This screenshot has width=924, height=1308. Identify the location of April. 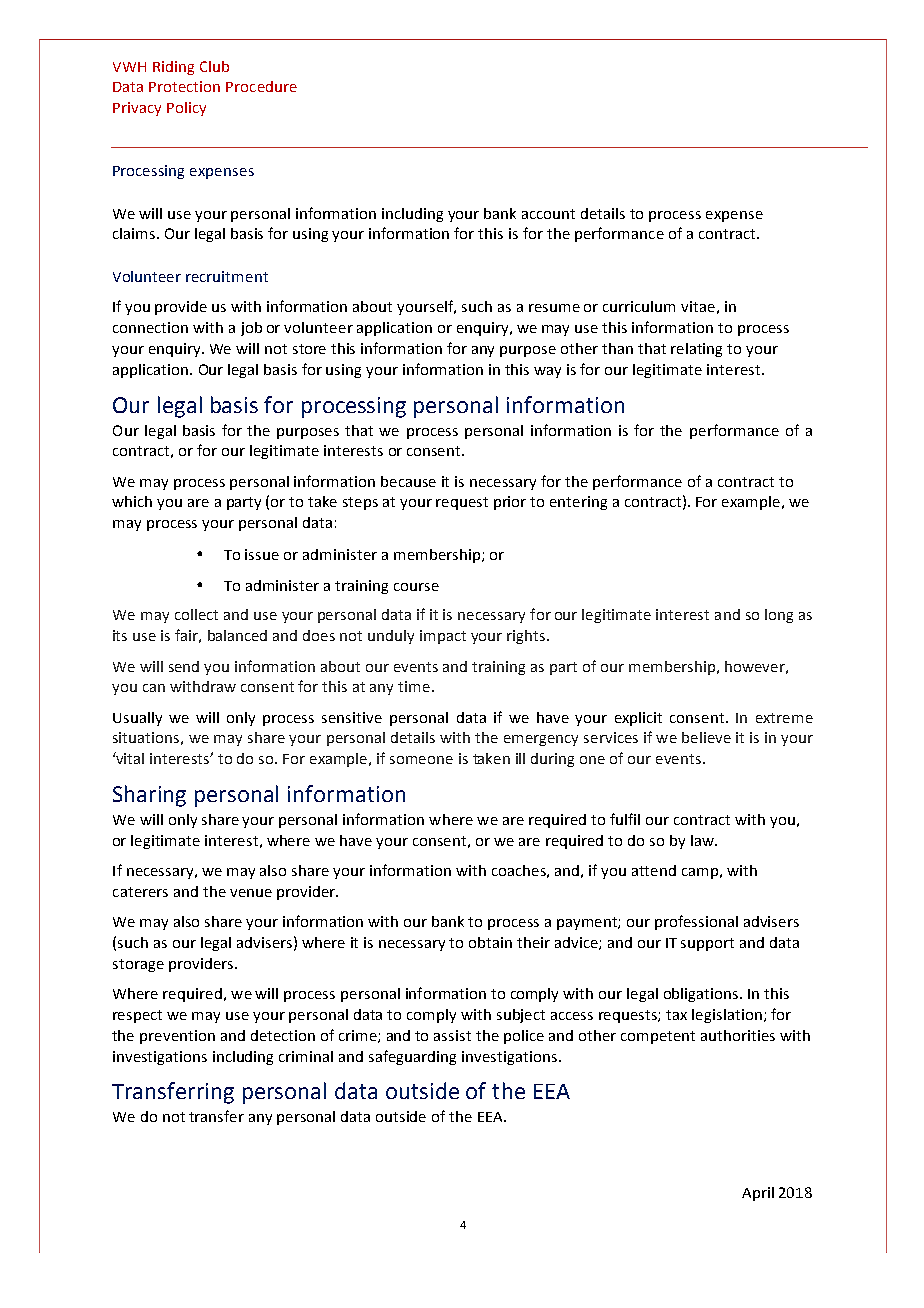
(758, 1194).
